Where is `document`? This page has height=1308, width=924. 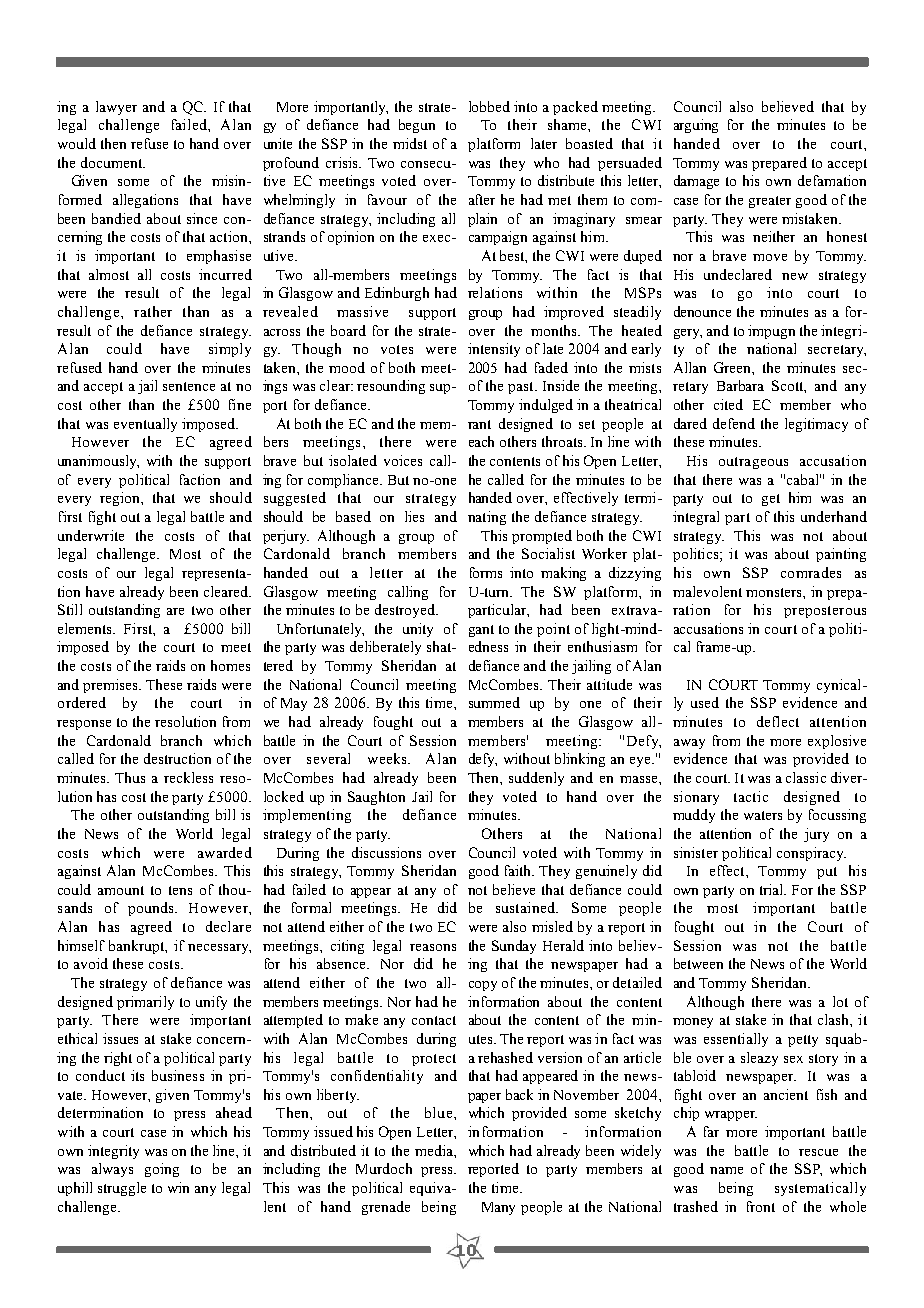
document is located at coordinates (112, 162).
